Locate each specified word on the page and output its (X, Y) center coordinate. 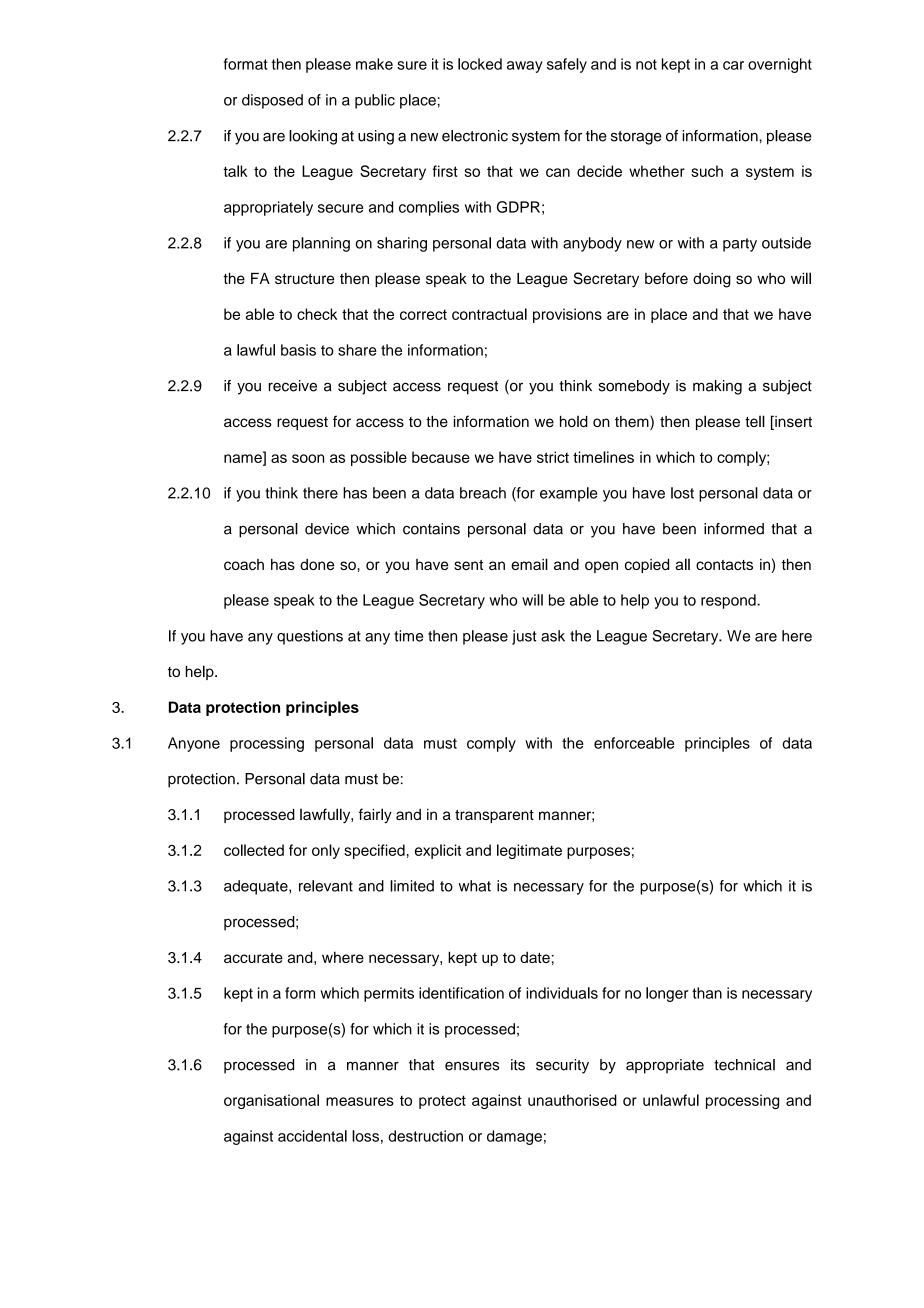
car (733, 65)
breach (483, 493)
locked (480, 64)
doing (712, 280)
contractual (489, 314)
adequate (257, 887)
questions (310, 637)
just (524, 637)
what (474, 886)
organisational (271, 1101)
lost (682, 493)
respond (729, 601)
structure (304, 279)
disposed (272, 101)
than (707, 993)
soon (308, 458)
